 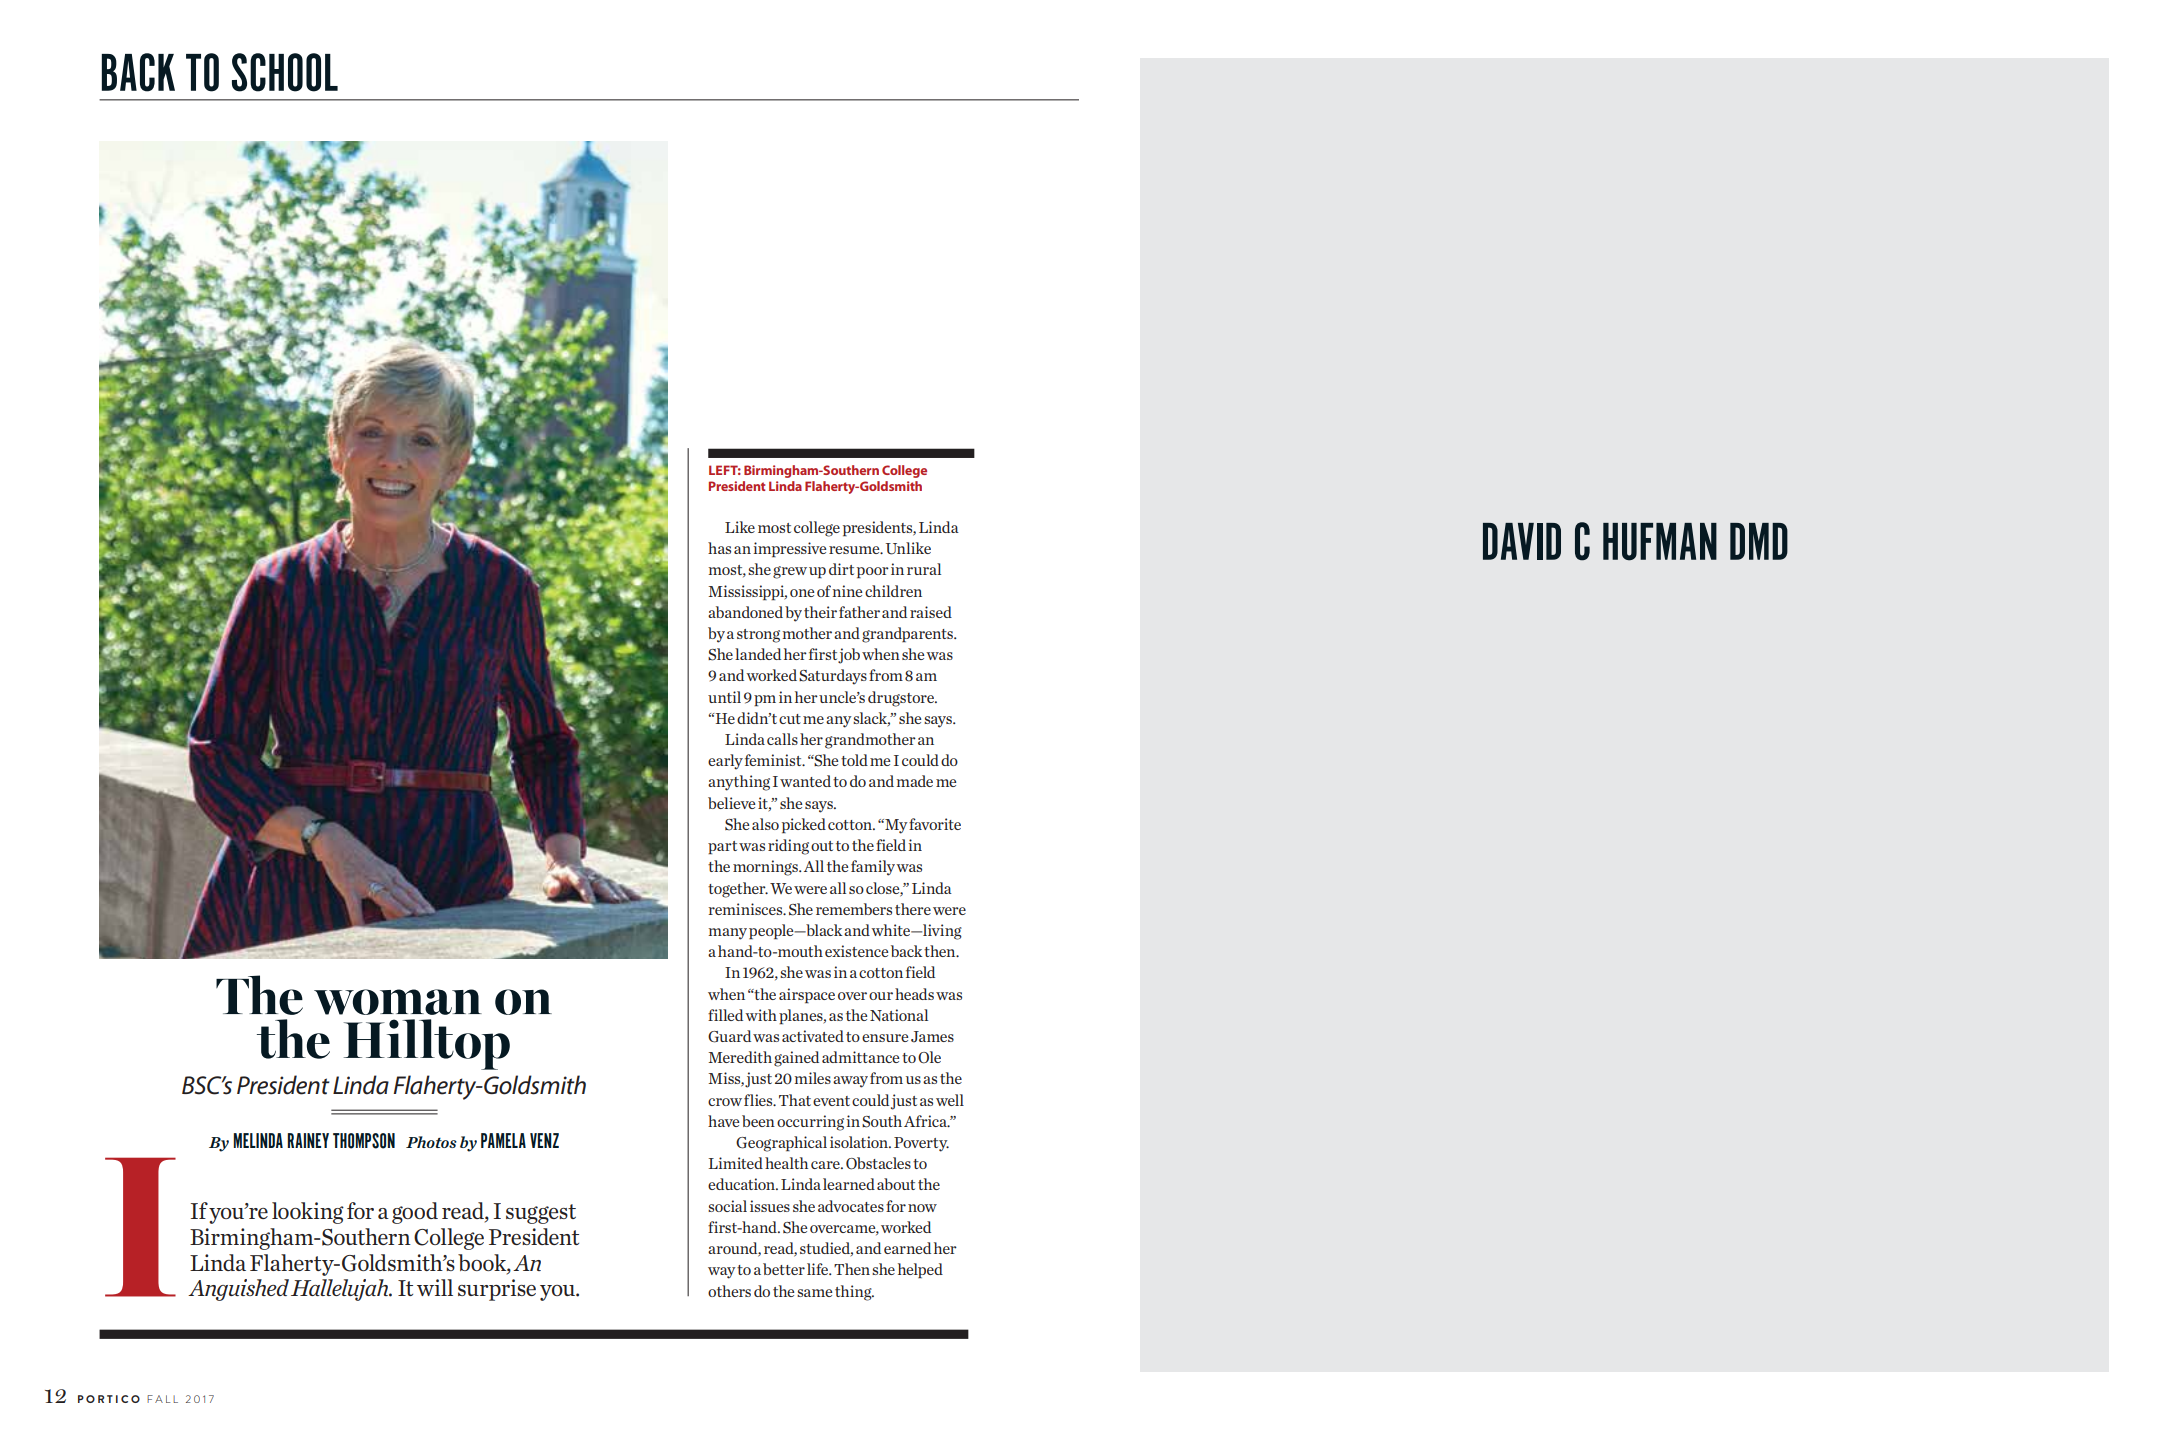 What do you see at coordinates (435, 1287) in the screenshot?
I see `will` at bounding box center [435, 1287].
